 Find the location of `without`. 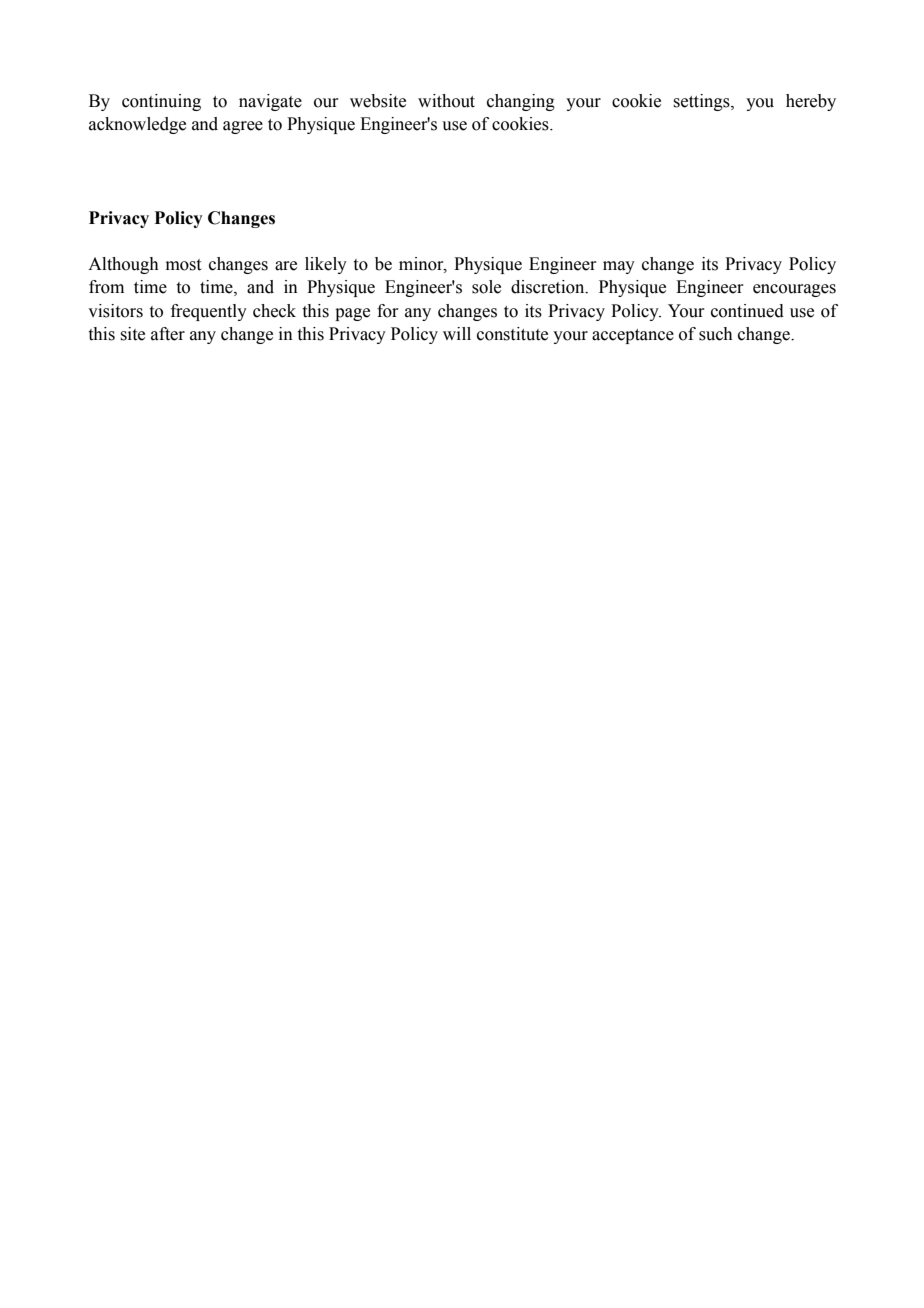

without is located at coordinates (446, 101).
